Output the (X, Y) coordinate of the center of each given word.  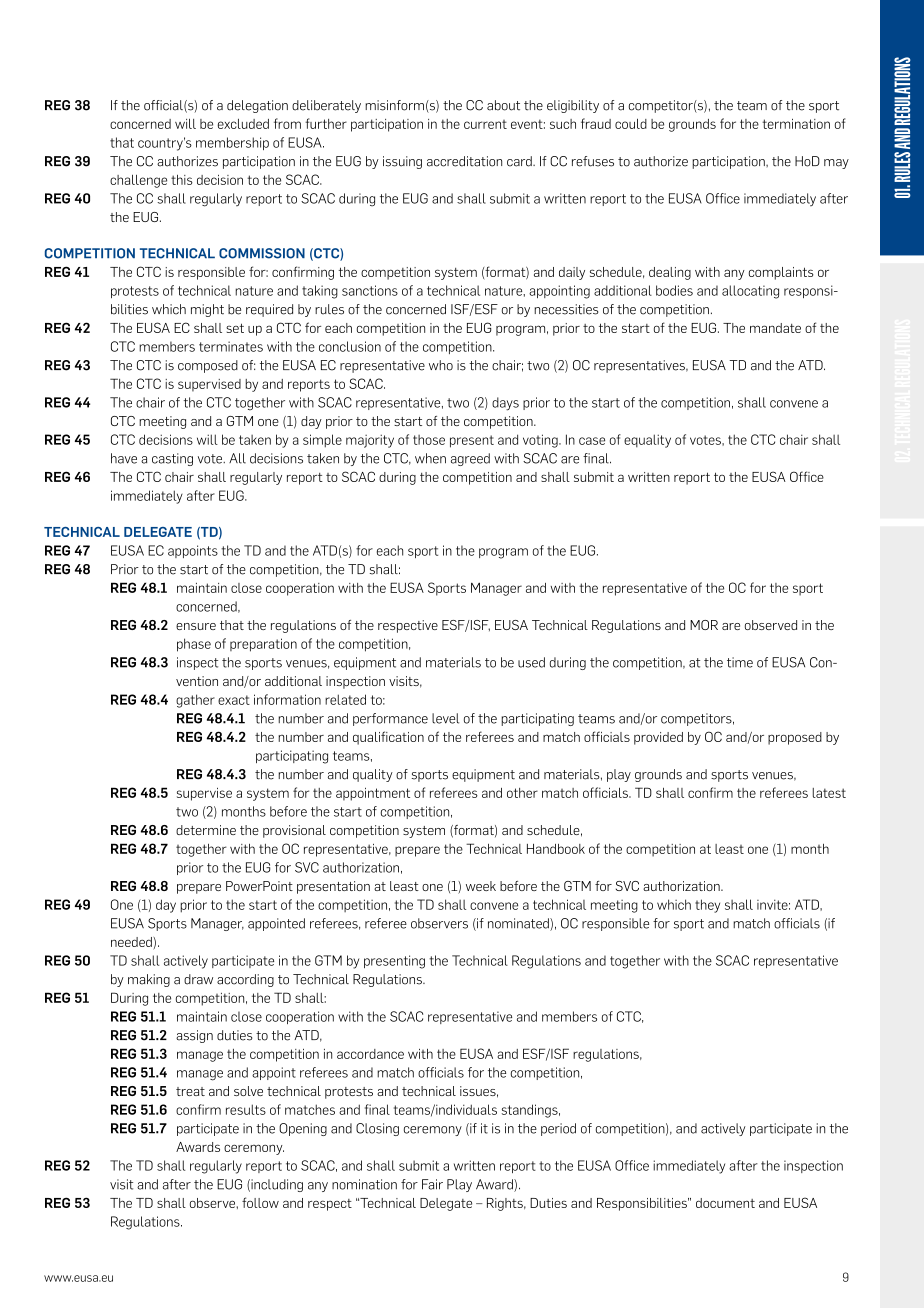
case (592, 441)
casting (172, 459)
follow (260, 1202)
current (485, 124)
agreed (470, 459)
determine (206, 830)
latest (829, 793)
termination (796, 124)
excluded (243, 124)
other (522, 793)
